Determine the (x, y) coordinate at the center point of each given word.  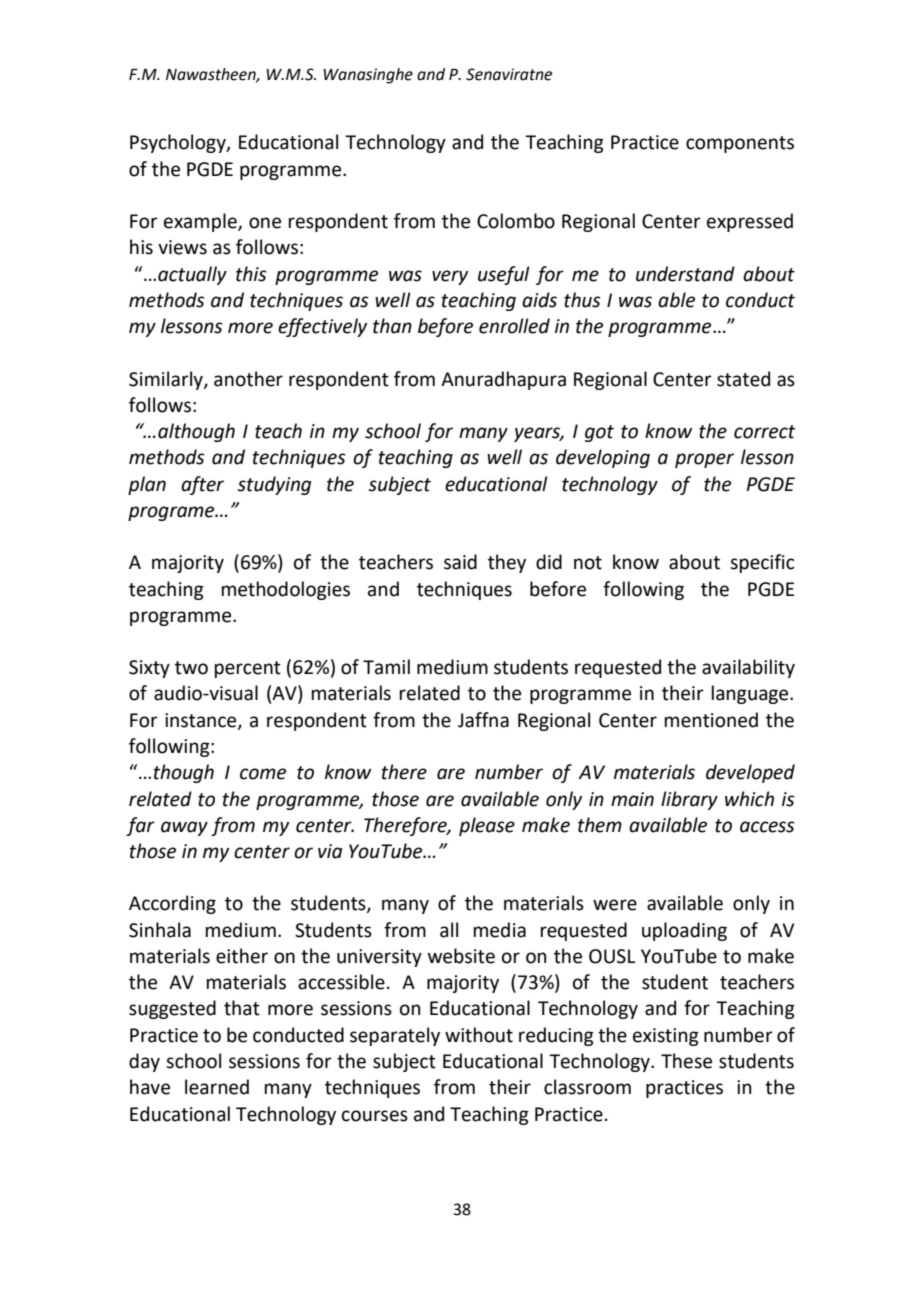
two (191, 668)
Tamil (386, 667)
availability (748, 668)
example (201, 222)
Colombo (516, 221)
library (689, 800)
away (184, 828)
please (487, 826)
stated (743, 379)
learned (217, 1087)
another (248, 379)
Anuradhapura (503, 380)
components (740, 144)
